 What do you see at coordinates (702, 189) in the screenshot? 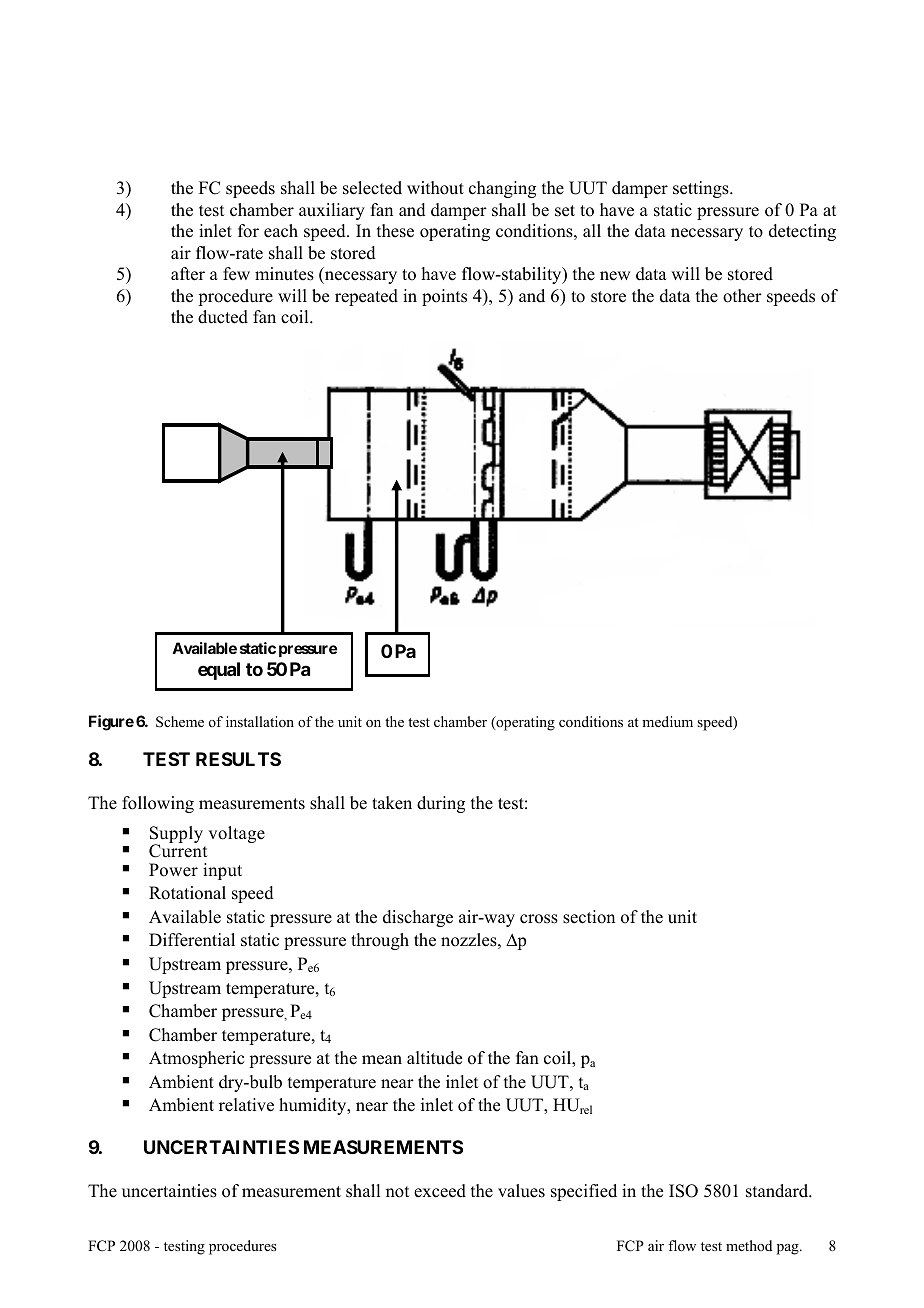
I see `settings` at bounding box center [702, 189].
